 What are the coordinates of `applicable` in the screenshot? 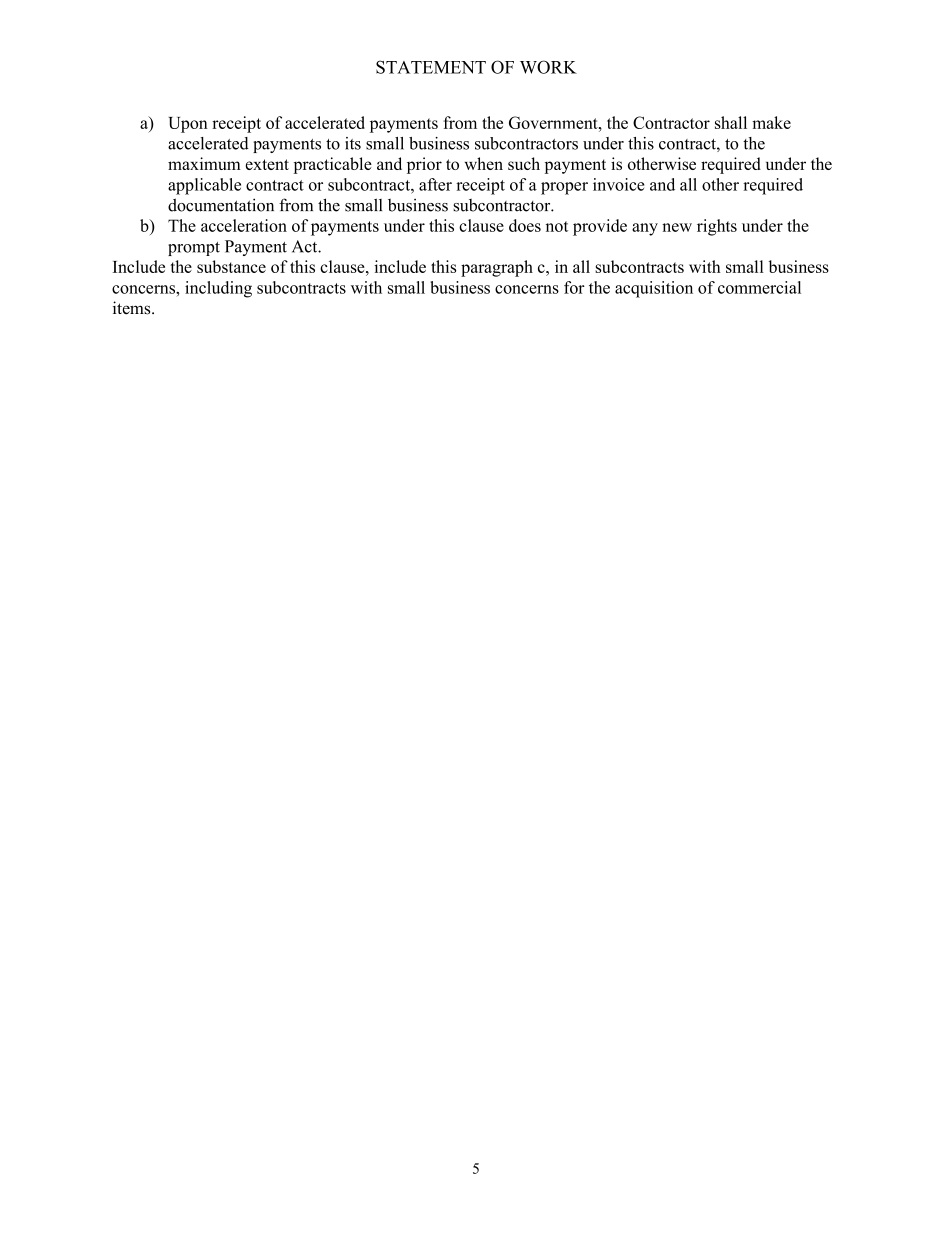 It's located at (204, 186).
